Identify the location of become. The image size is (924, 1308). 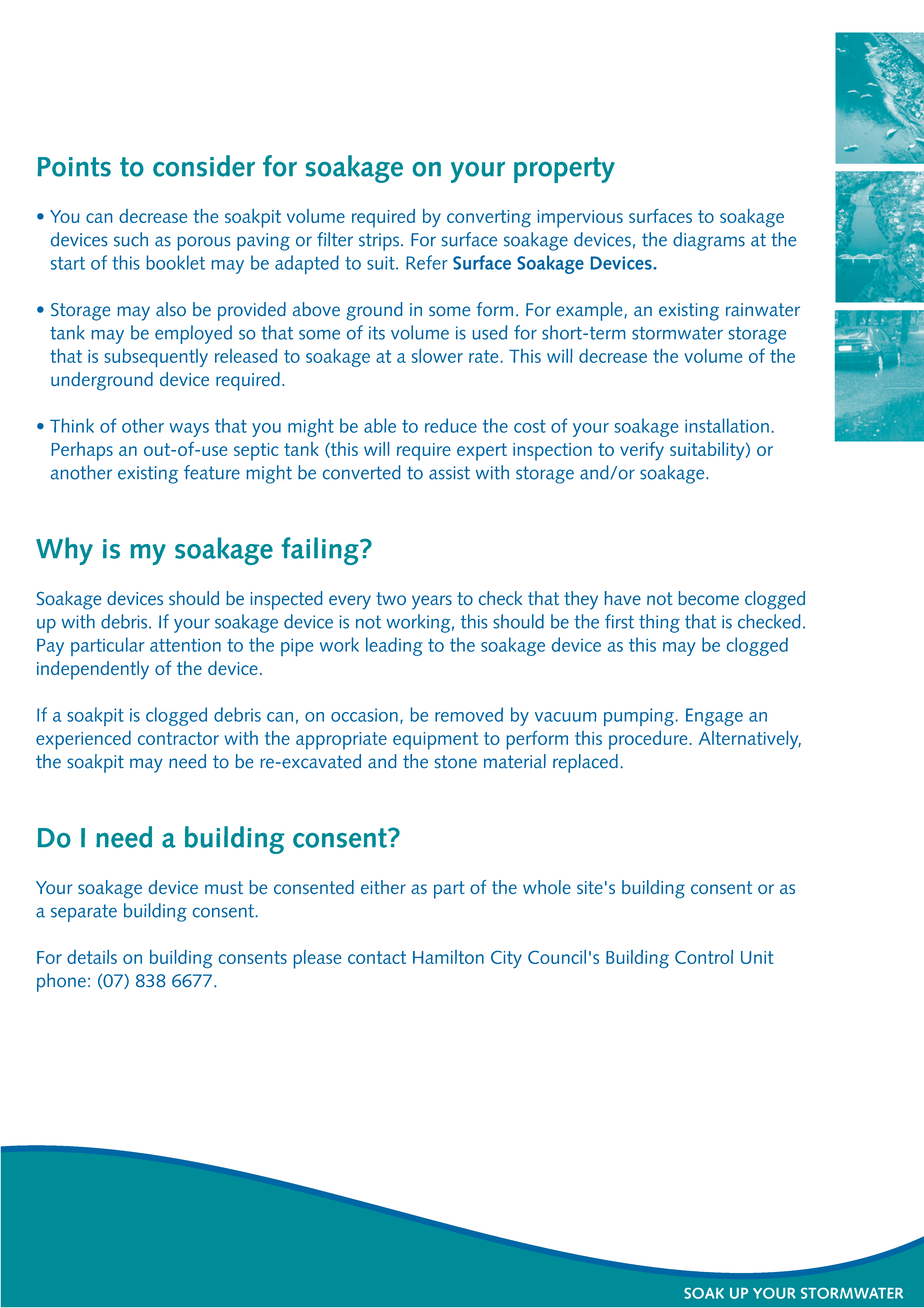
(709, 598).
